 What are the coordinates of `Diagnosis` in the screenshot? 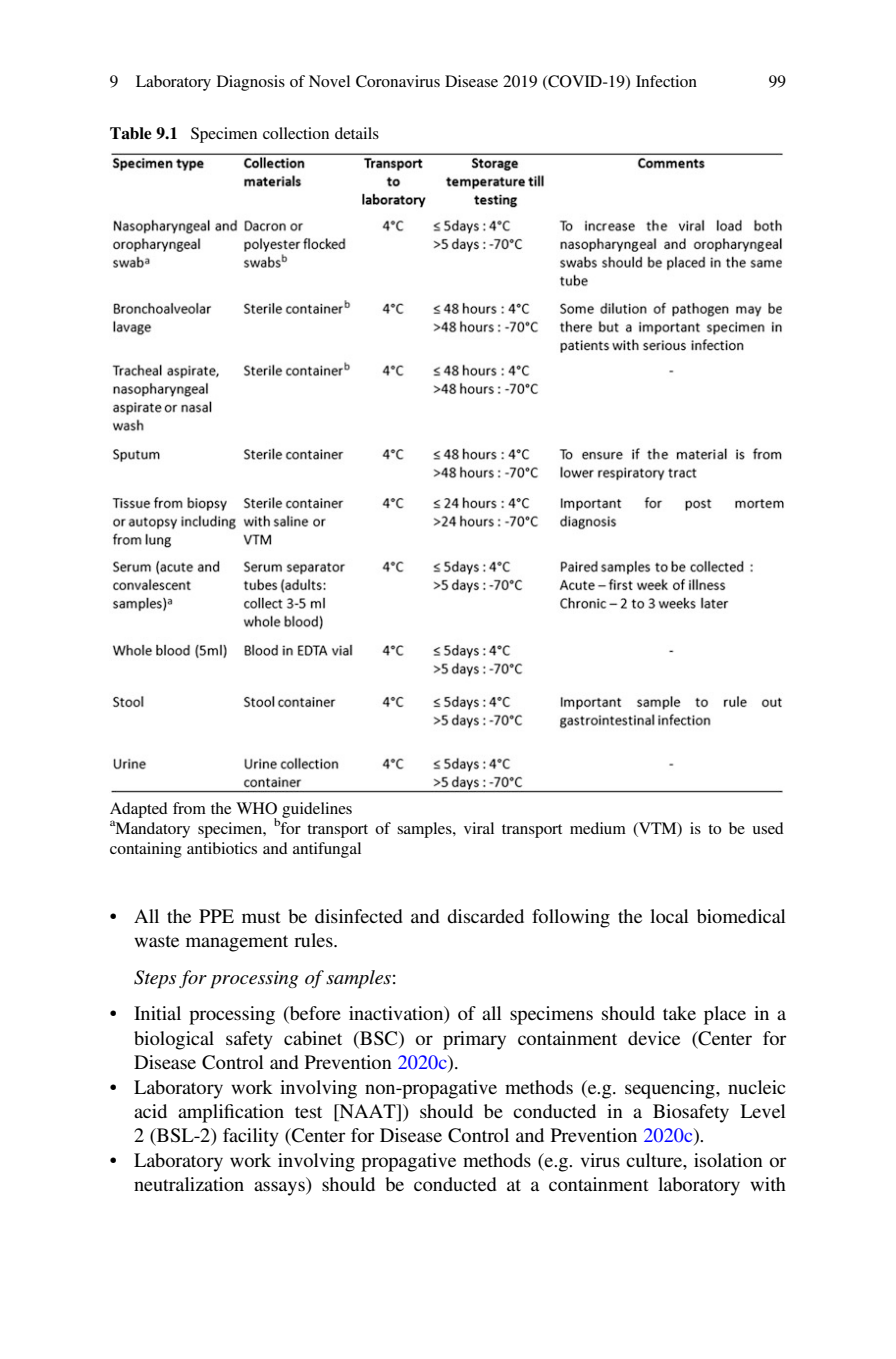 It's located at (251, 83).
